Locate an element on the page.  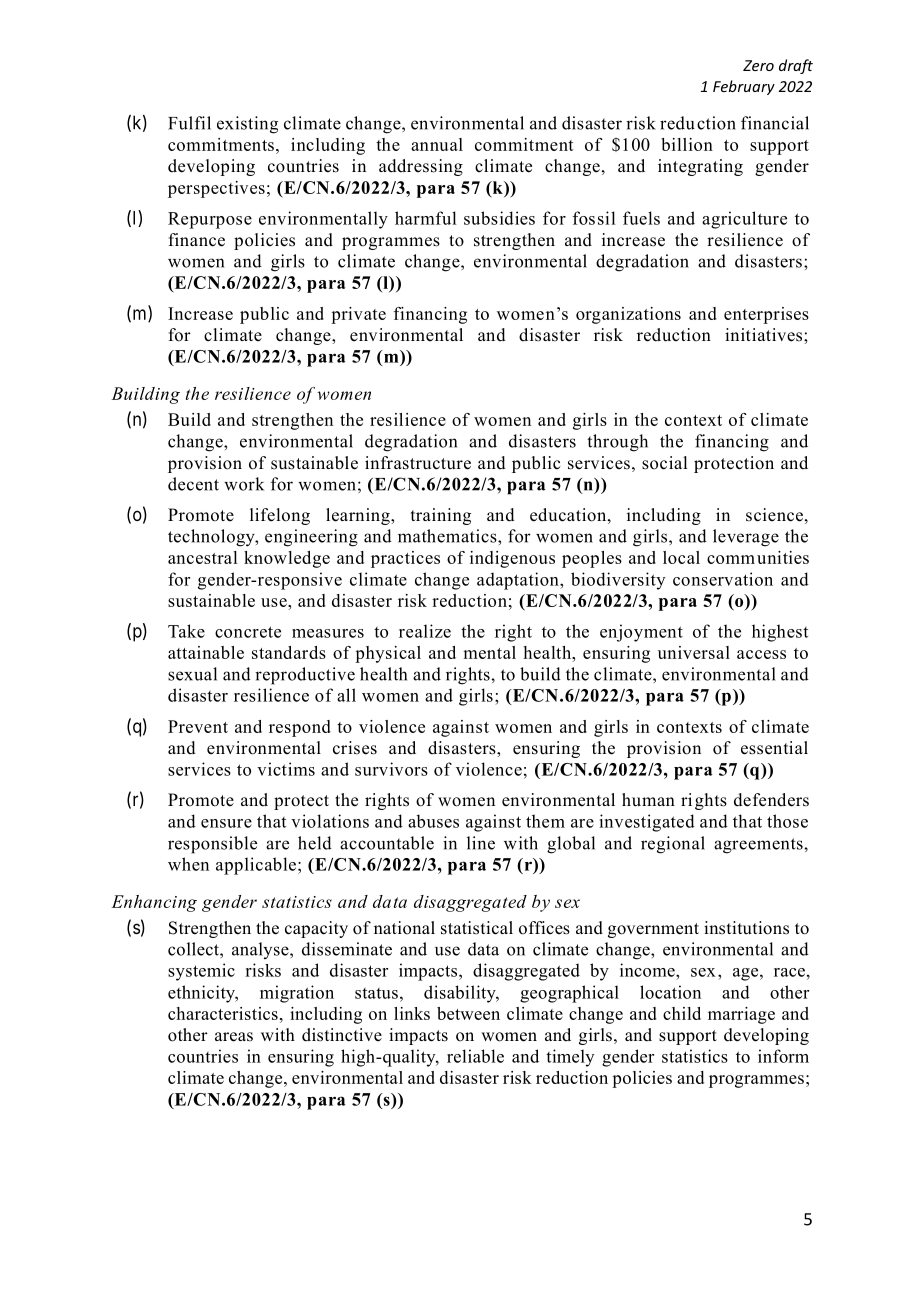
February is located at coordinates (744, 87).
